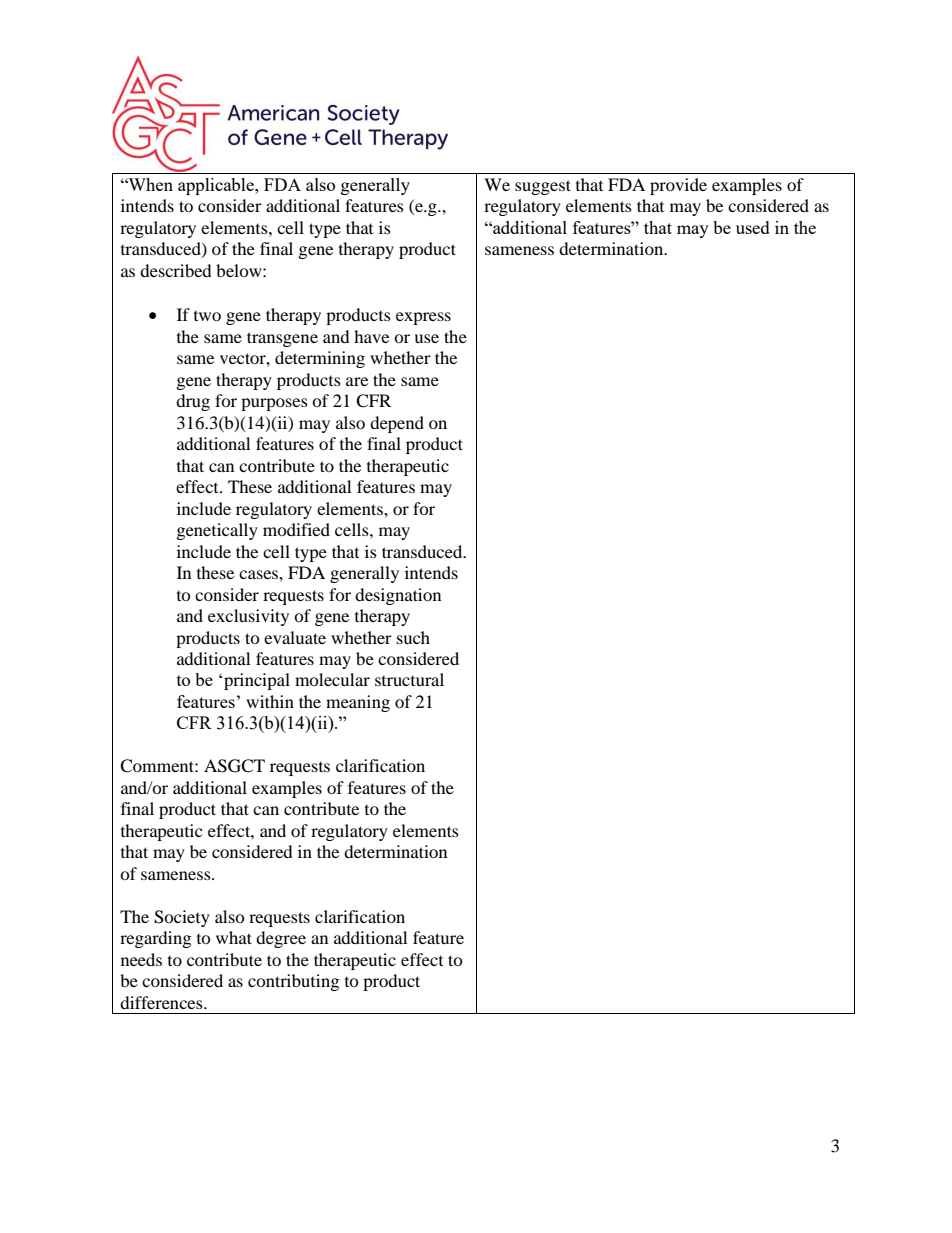 The width and height of the screenshot is (952, 1233). What do you see at coordinates (293, 982) in the screenshot?
I see `contributing` at bounding box center [293, 982].
